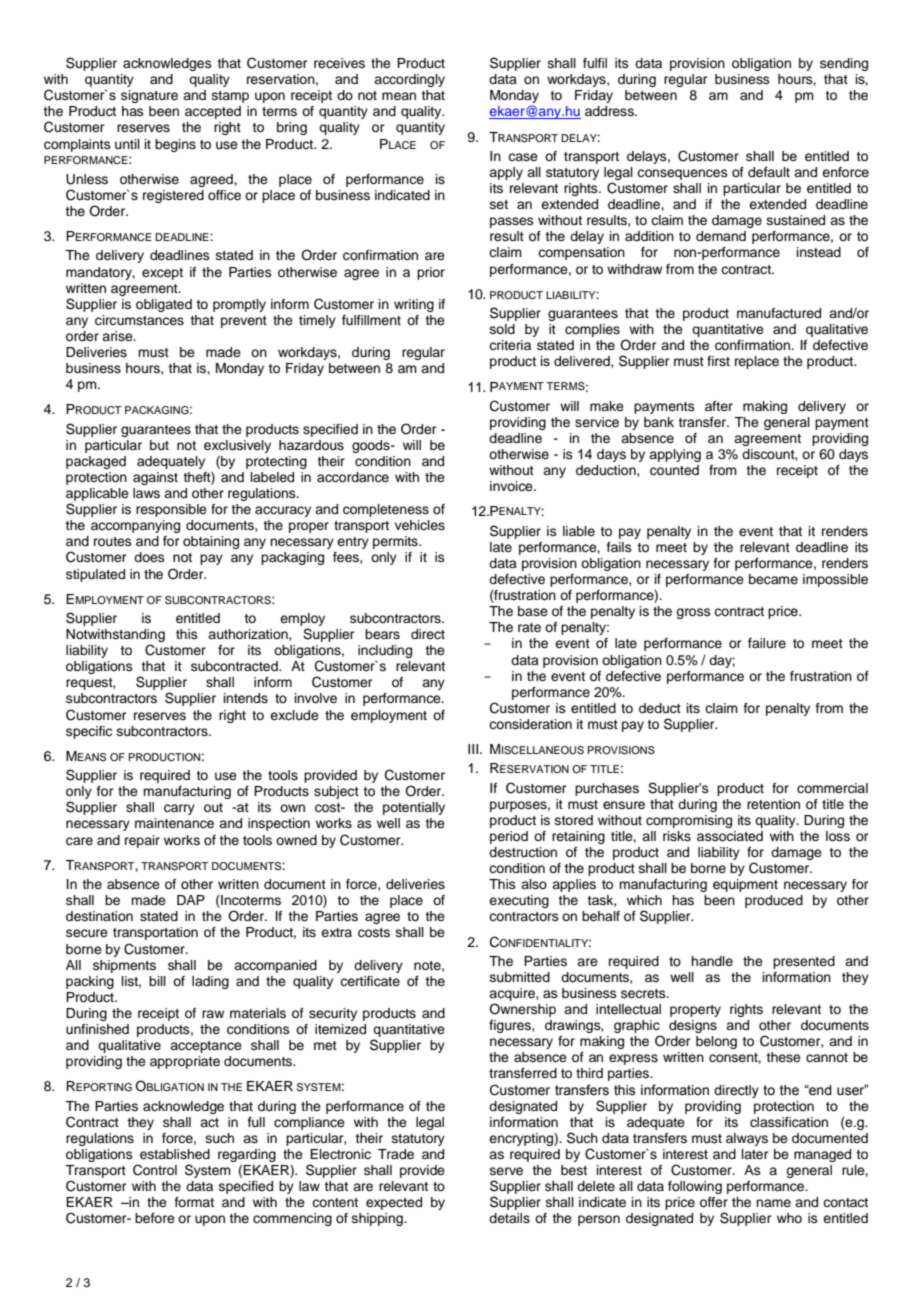 The width and height of the page is (924, 1308). I want to click on but, so click(159, 445).
